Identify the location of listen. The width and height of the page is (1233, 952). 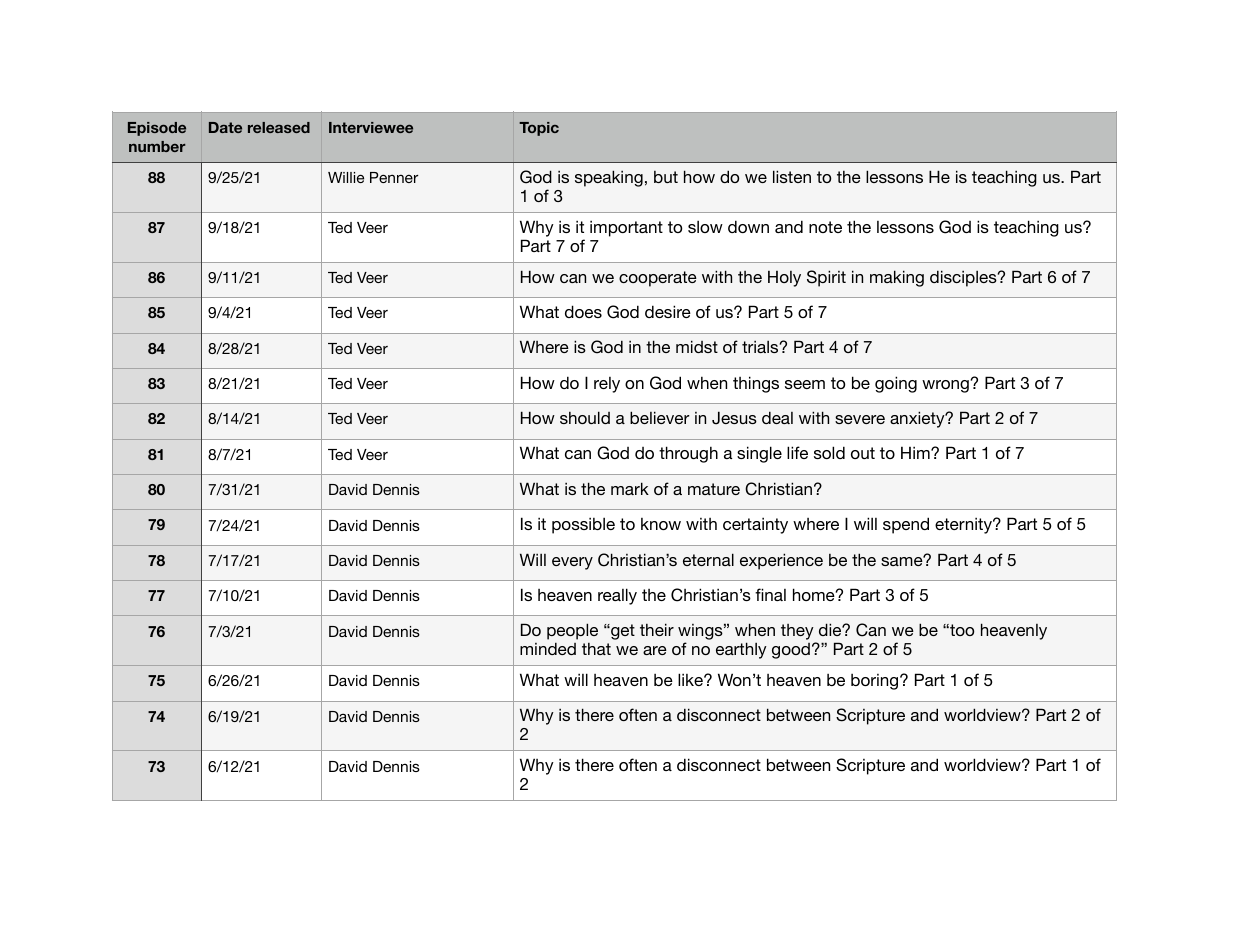
(792, 176).
